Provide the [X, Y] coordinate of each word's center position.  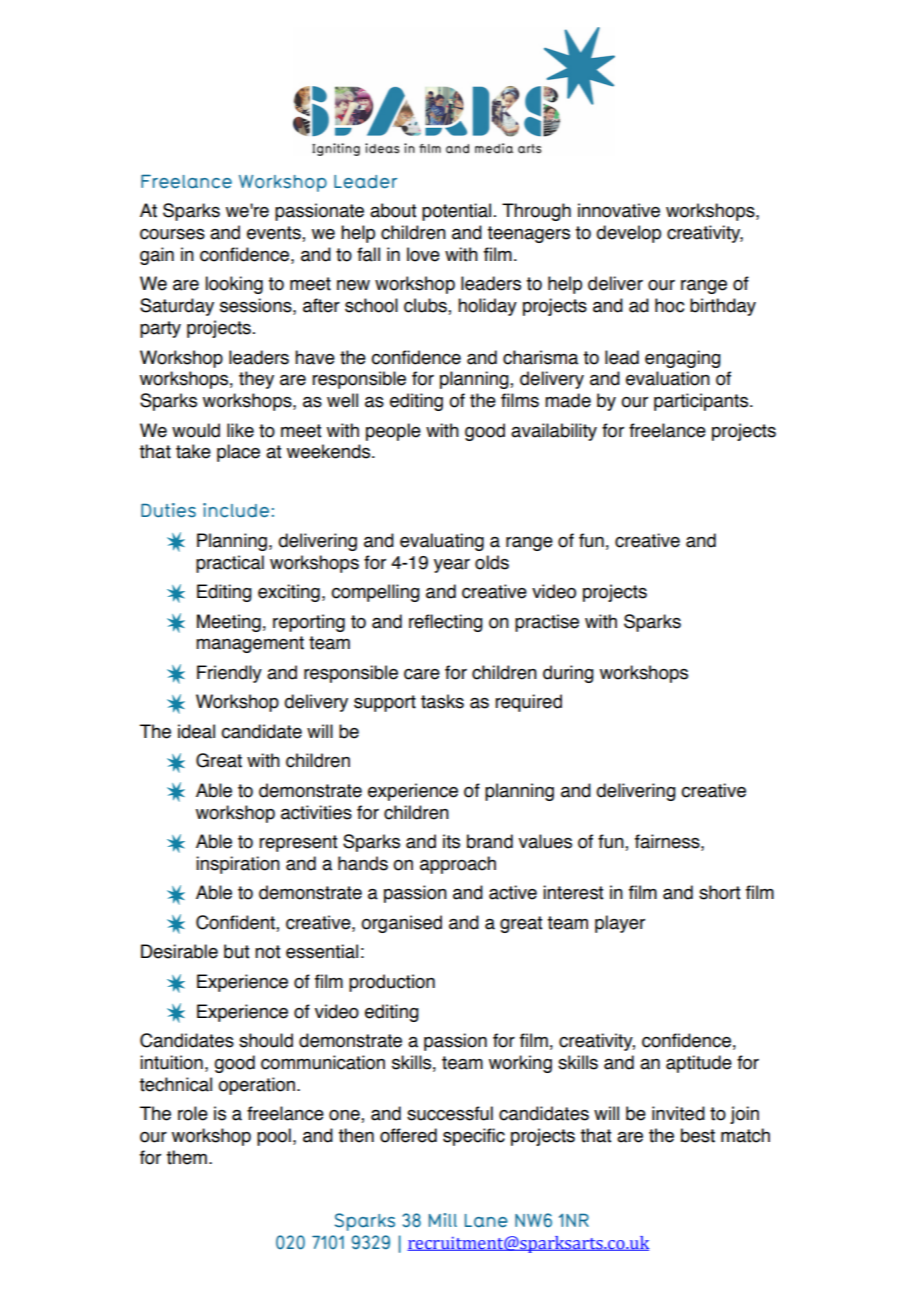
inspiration [238, 865]
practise [547, 623]
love [423, 254]
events [275, 234]
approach [458, 865]
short [719, 892]
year [452, 566]
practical [230, 564]
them [186, 1157]
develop [628, 234]
